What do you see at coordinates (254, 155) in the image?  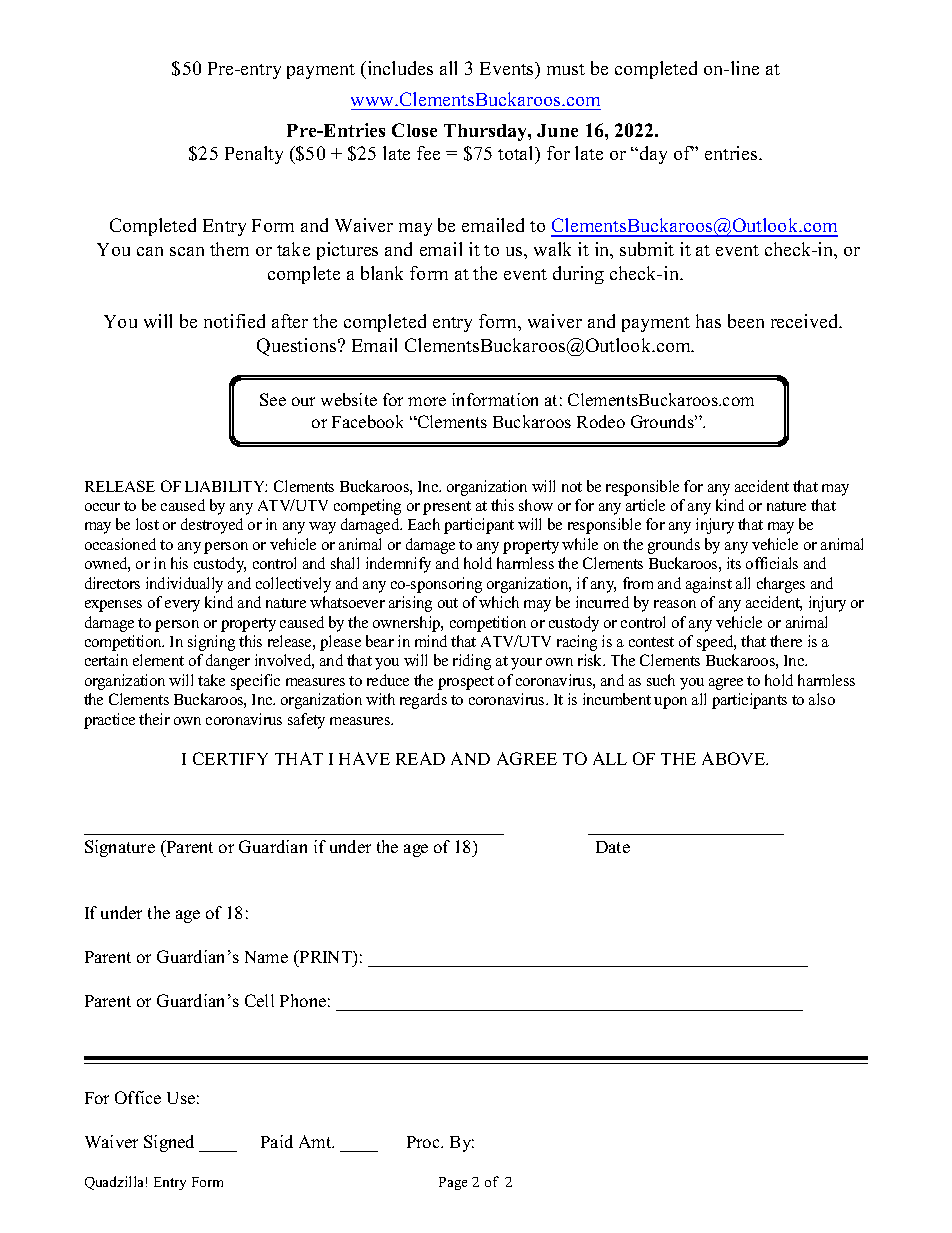 I see `Penalty` at bounding box center [254, 155].
